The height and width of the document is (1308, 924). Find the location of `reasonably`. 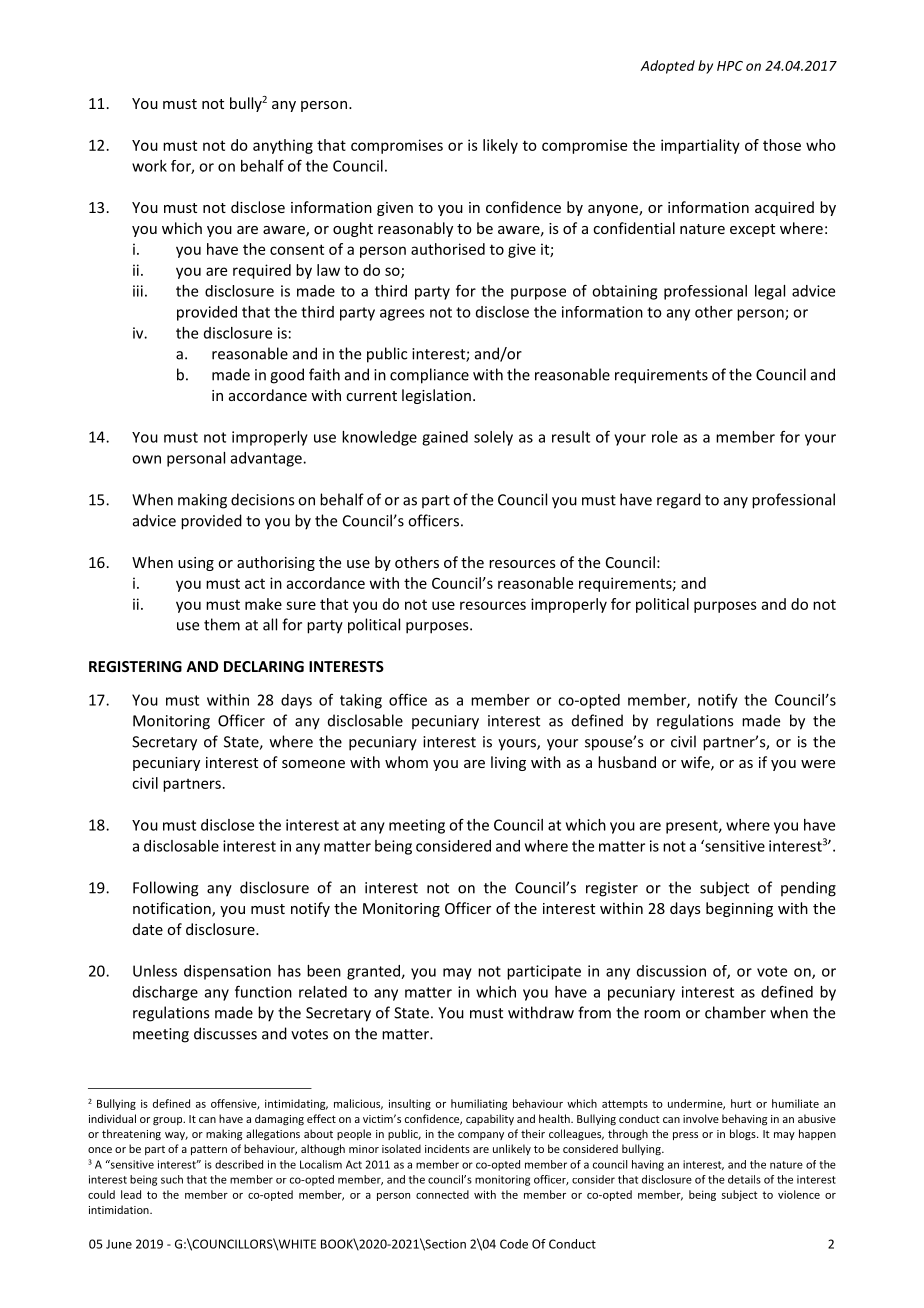

reasonably is located at coordinates (415, 229).
